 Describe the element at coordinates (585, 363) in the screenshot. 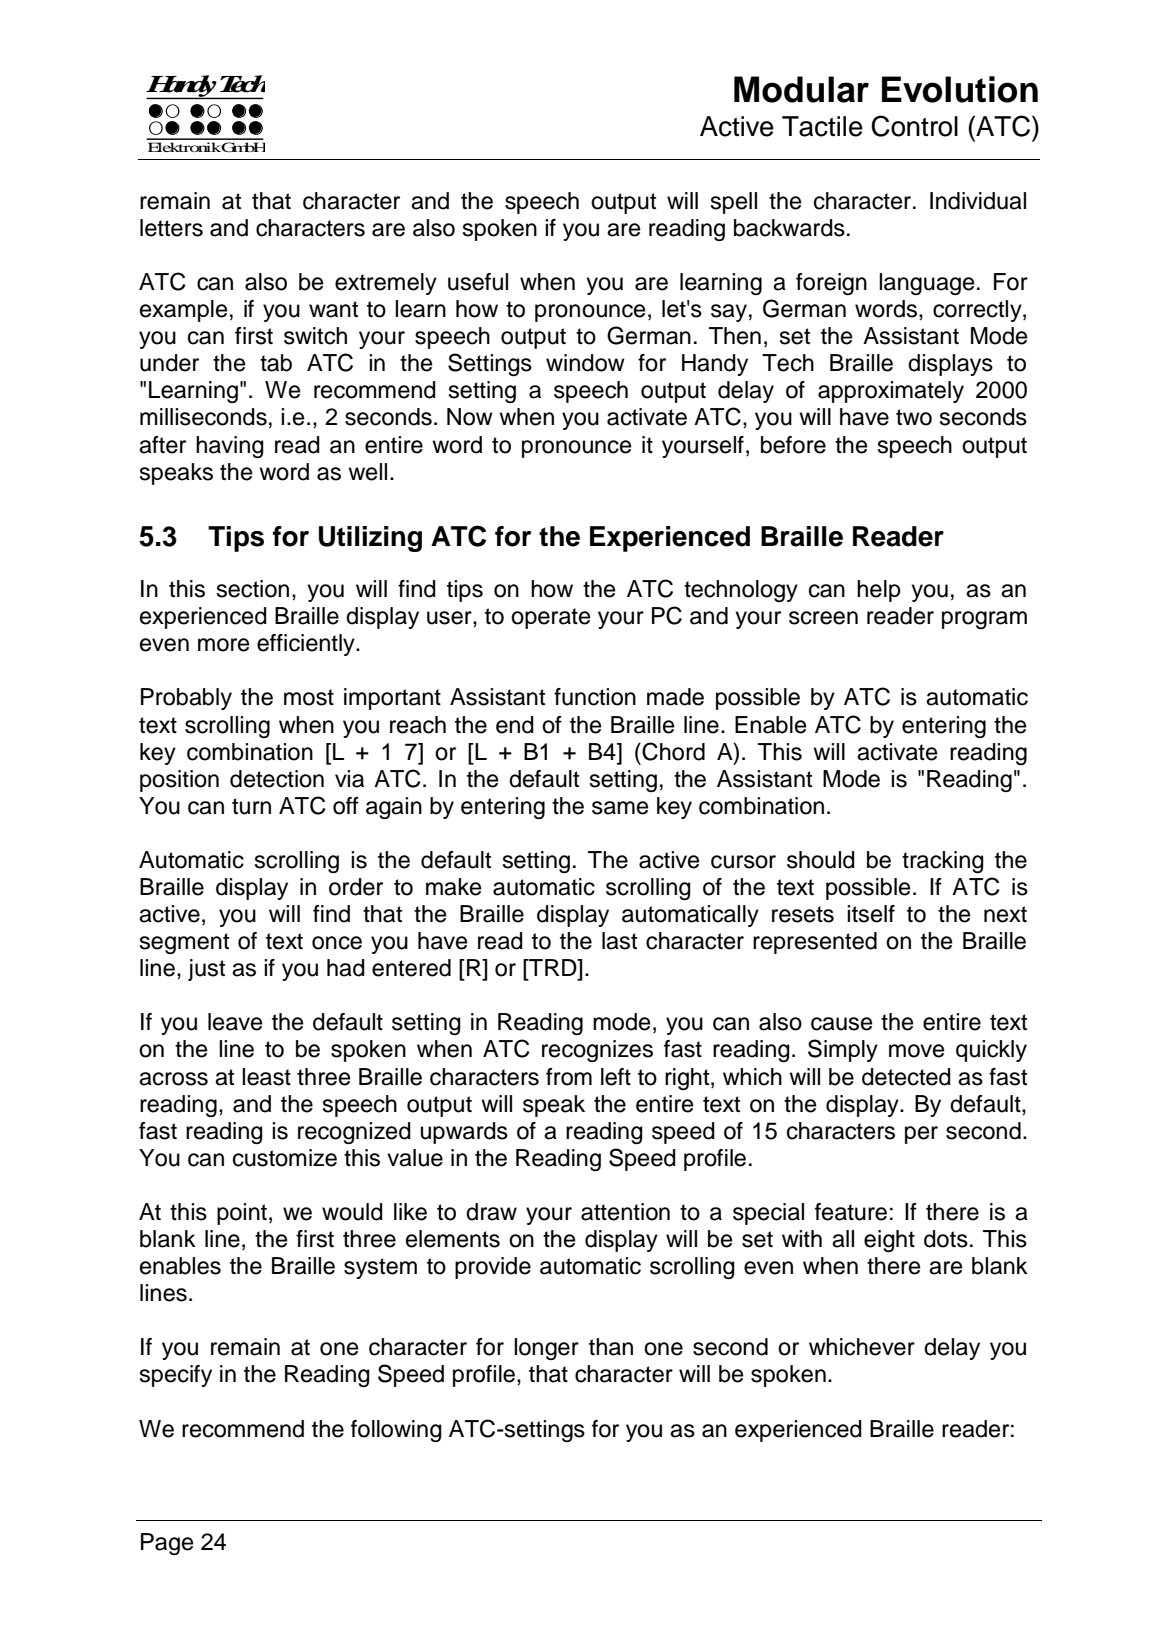

I see `window` at that location.
